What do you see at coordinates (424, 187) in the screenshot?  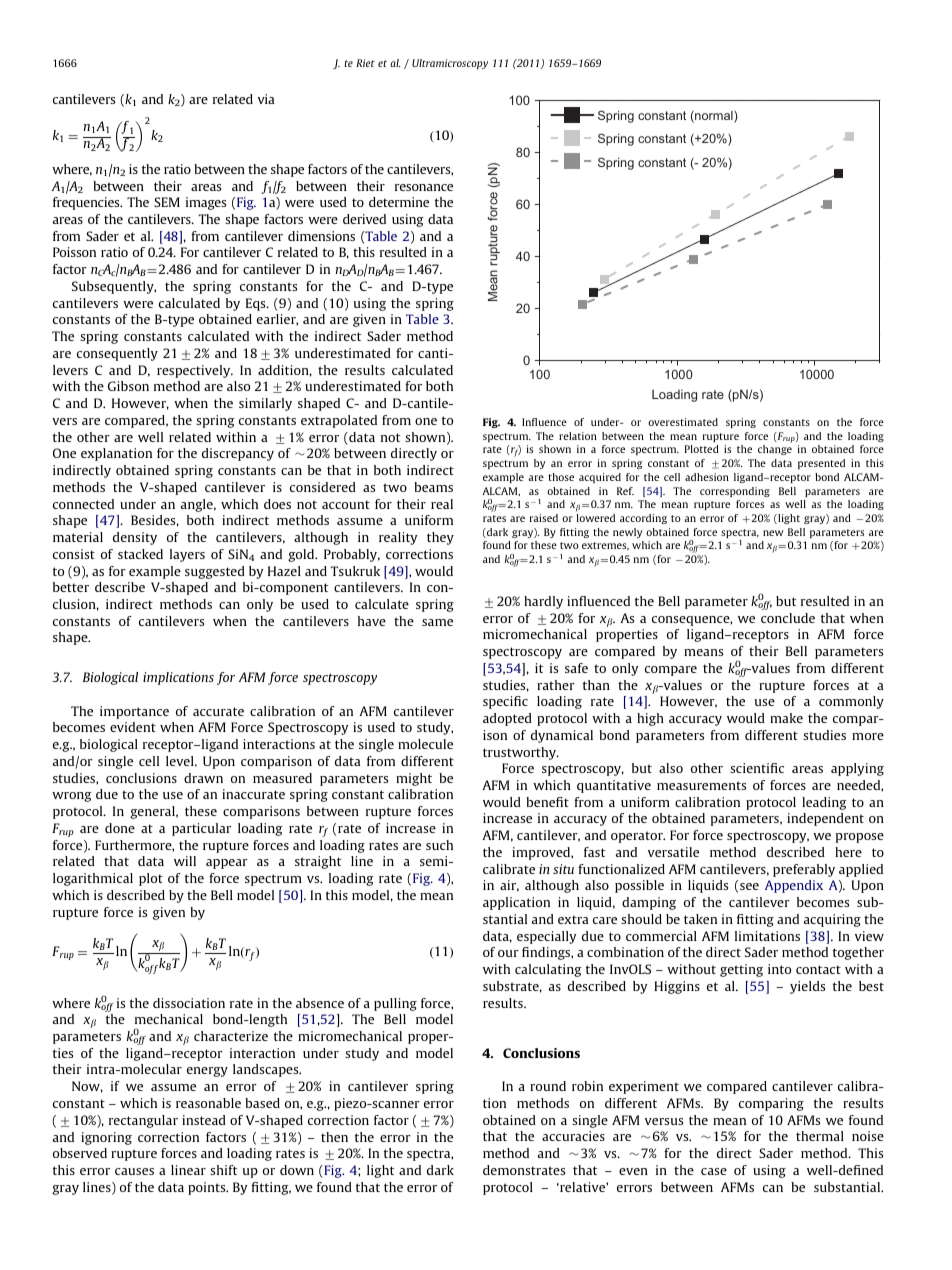 I see `resonance` at bounding box center [424, 187].
